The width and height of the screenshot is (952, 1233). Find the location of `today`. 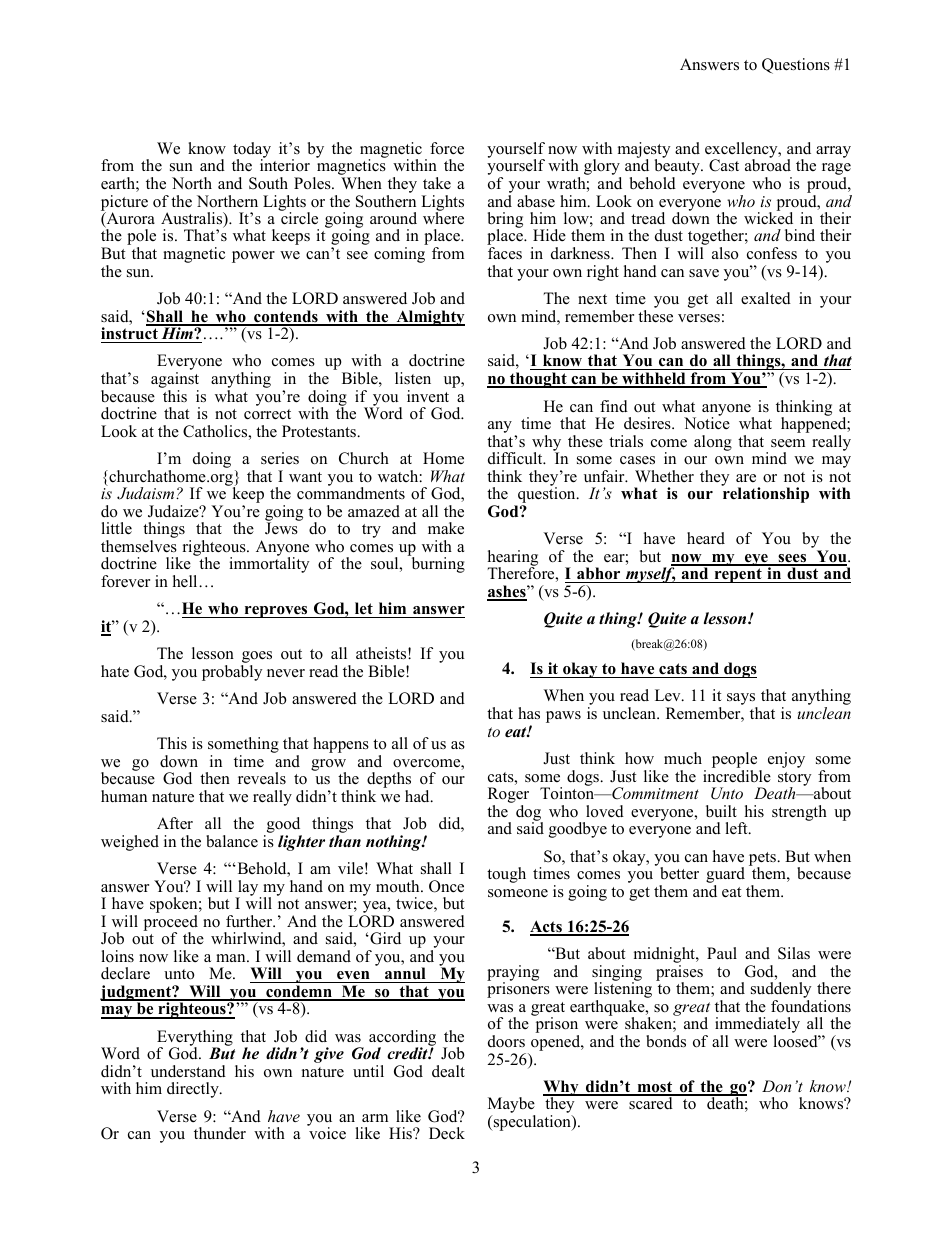

today is located at coordinates (252, 151).
